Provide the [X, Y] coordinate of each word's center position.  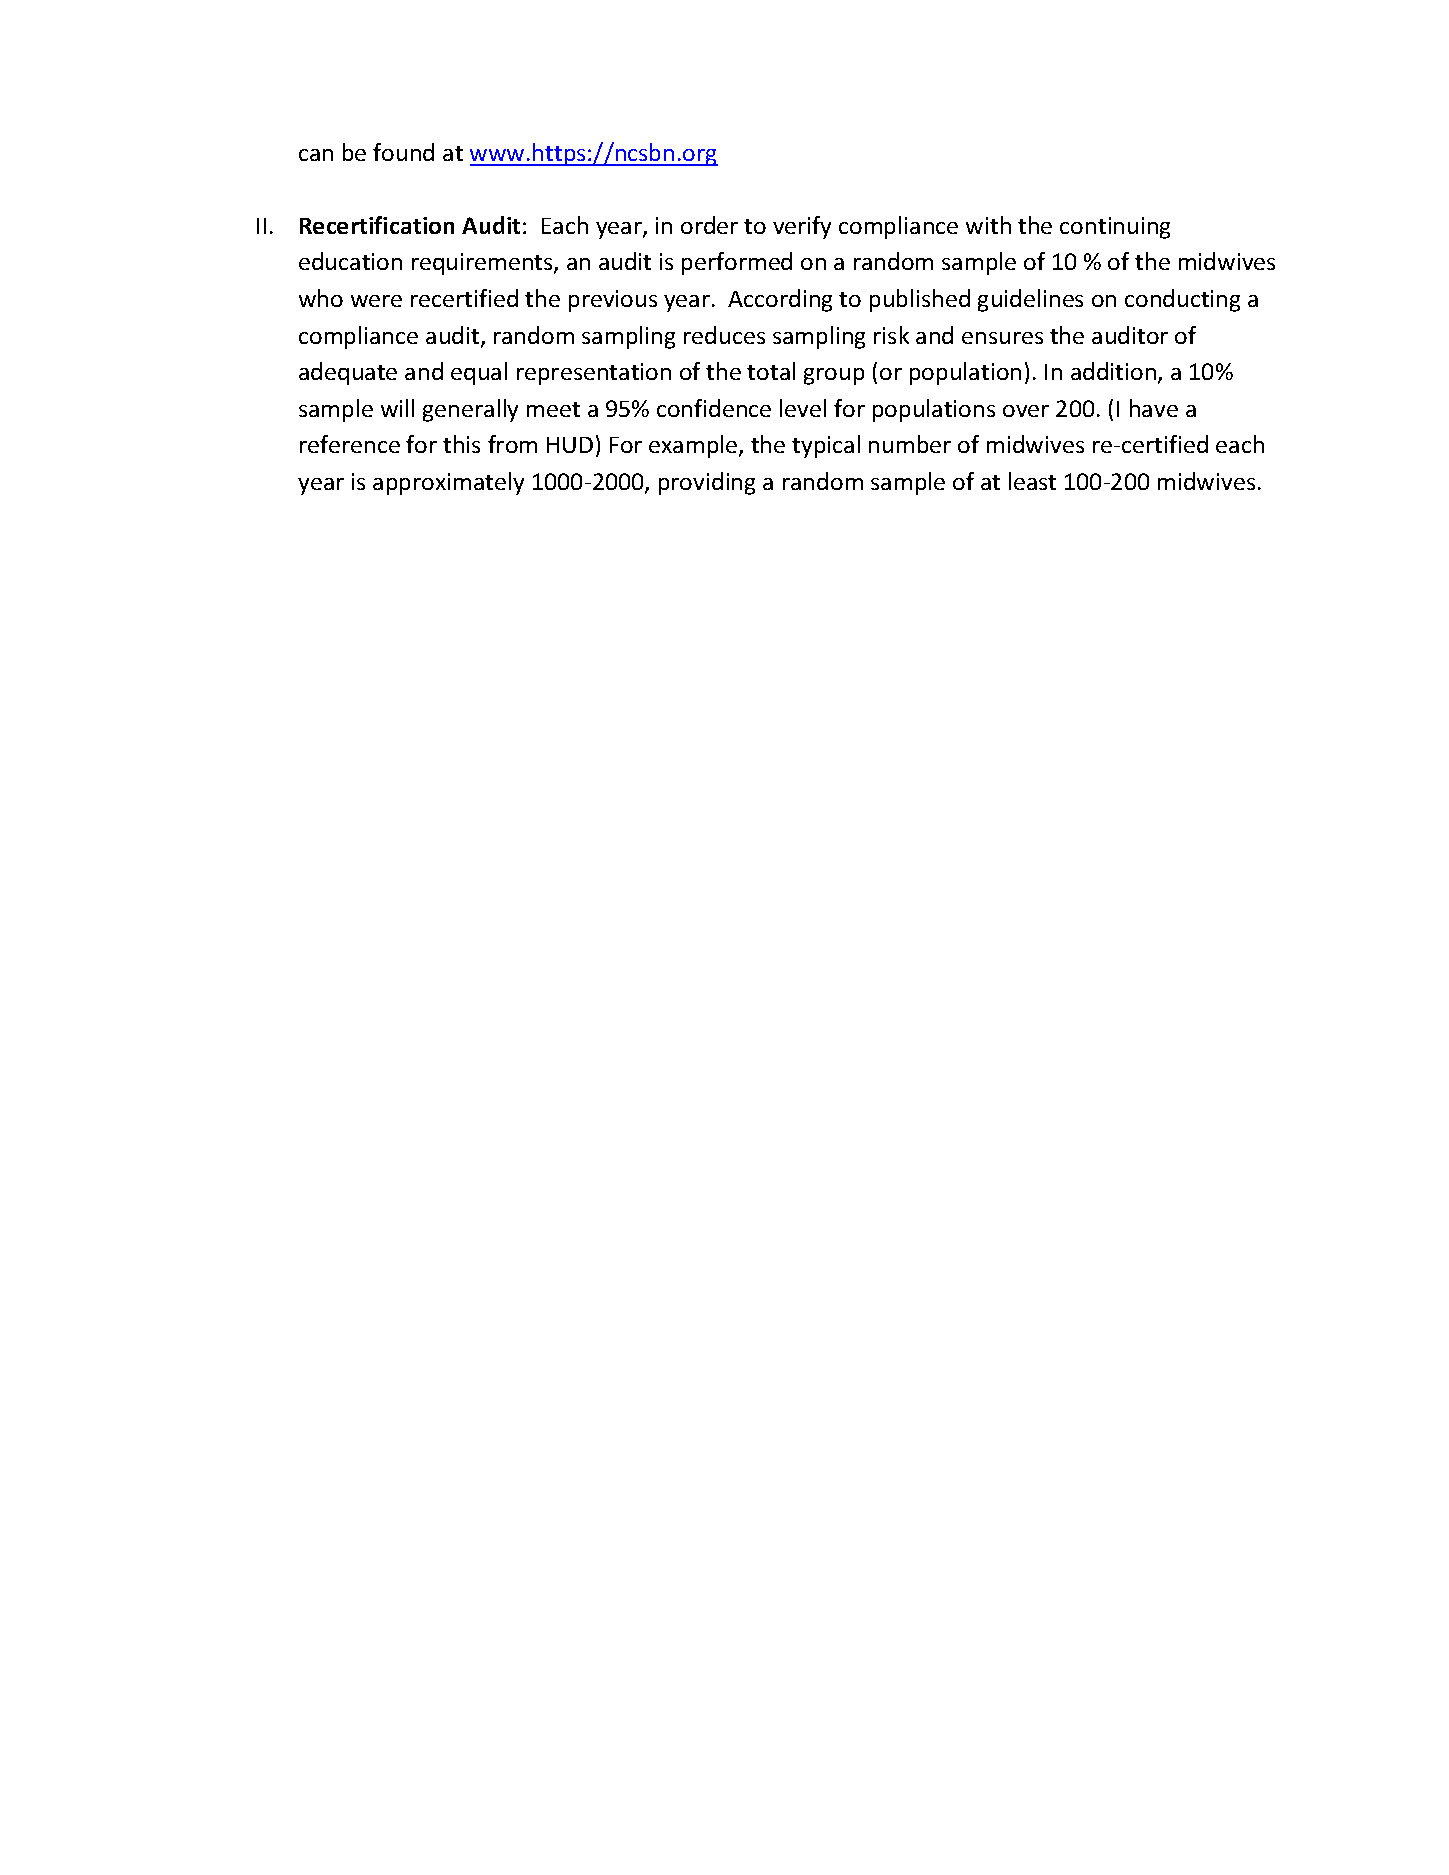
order [709, 225]
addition [1113, 371]
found [403, 152]
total [771, 371]
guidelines [1030, 300]
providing [707, 483]
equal [479, 373]
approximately [448, 483]
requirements [483, 264]
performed [737, 263]
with [988, 225]
